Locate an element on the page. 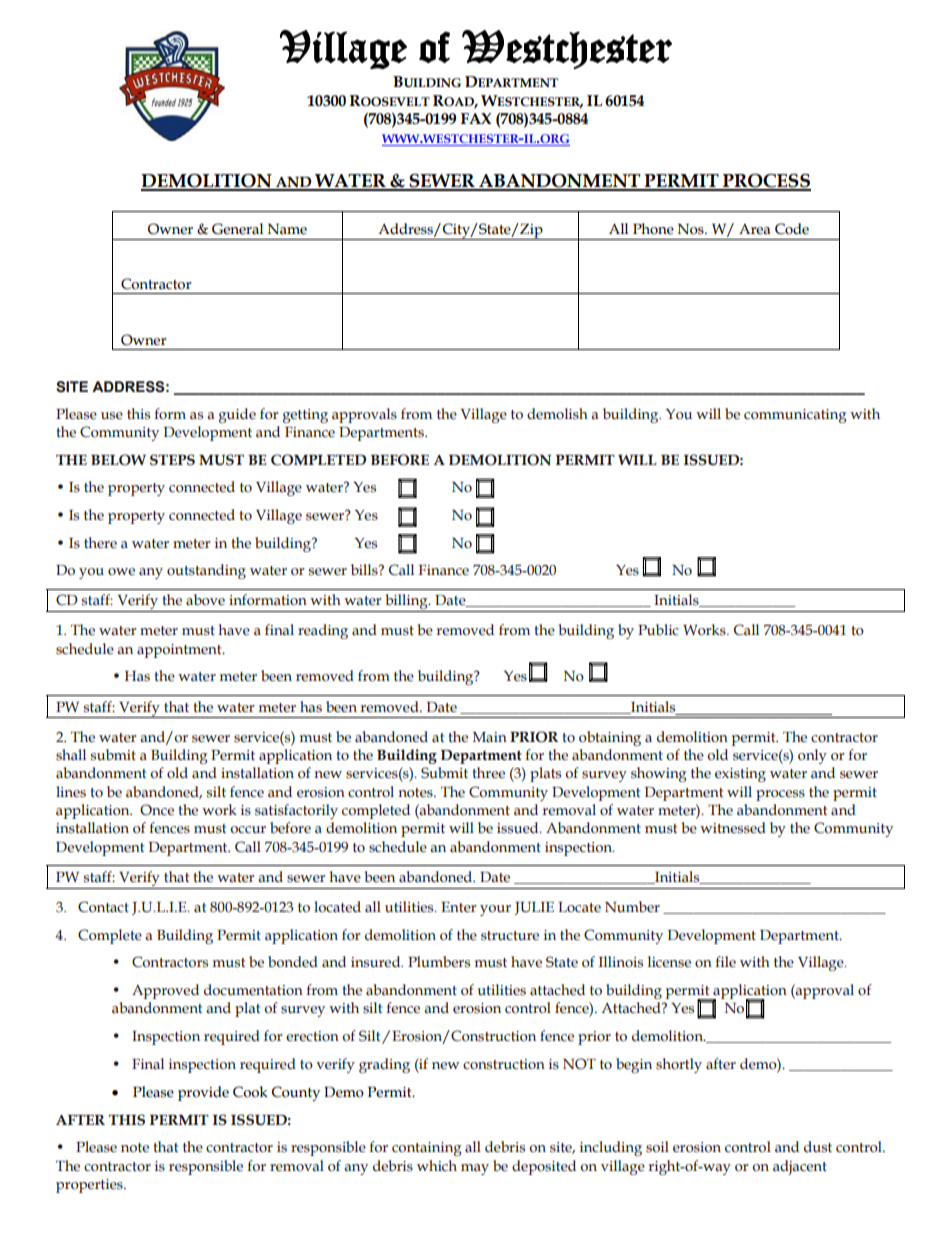  Public is located at coordinates (658, 630).
